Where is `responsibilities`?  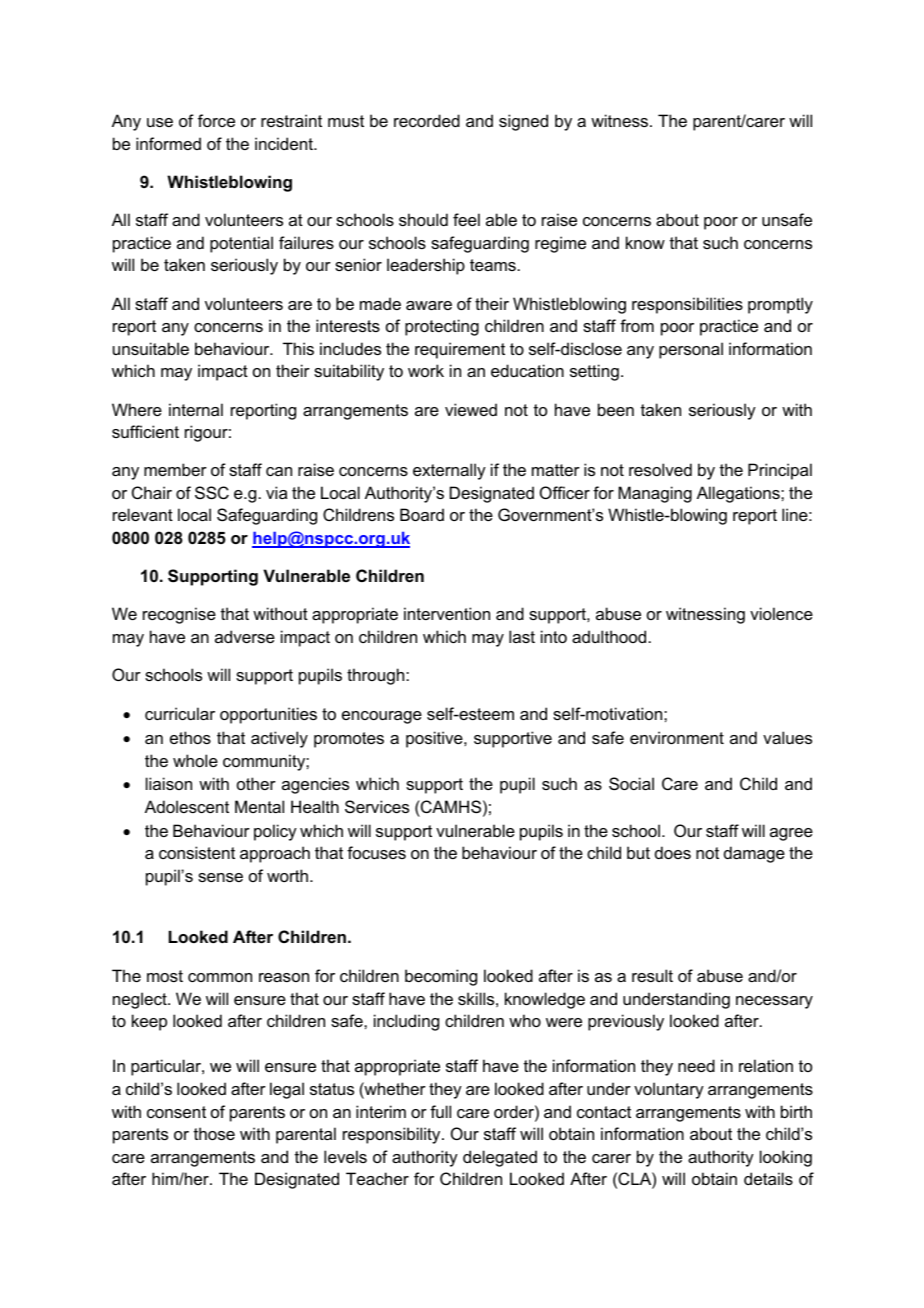
responsibilities is located at coordinates (687, 305).
